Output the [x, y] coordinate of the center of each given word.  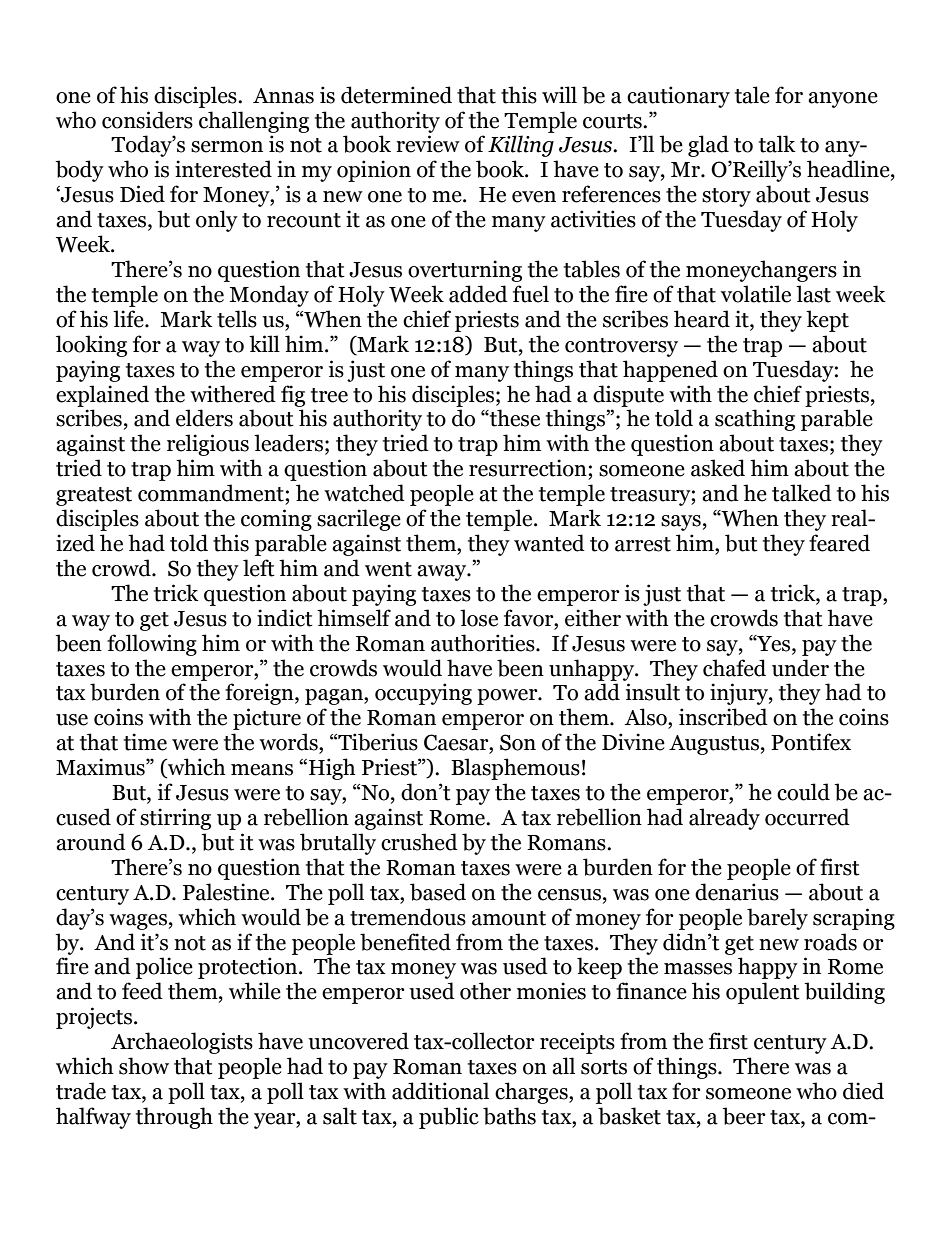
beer [744, 1116]
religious [208, 445]
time [145, 742]
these [514, 418]
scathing [755, 420]
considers [147, 120]
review [428, 144]
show [144, 1066]
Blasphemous [515, 769]
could [803, 792]
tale [752, 95]
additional [440, 1091]
